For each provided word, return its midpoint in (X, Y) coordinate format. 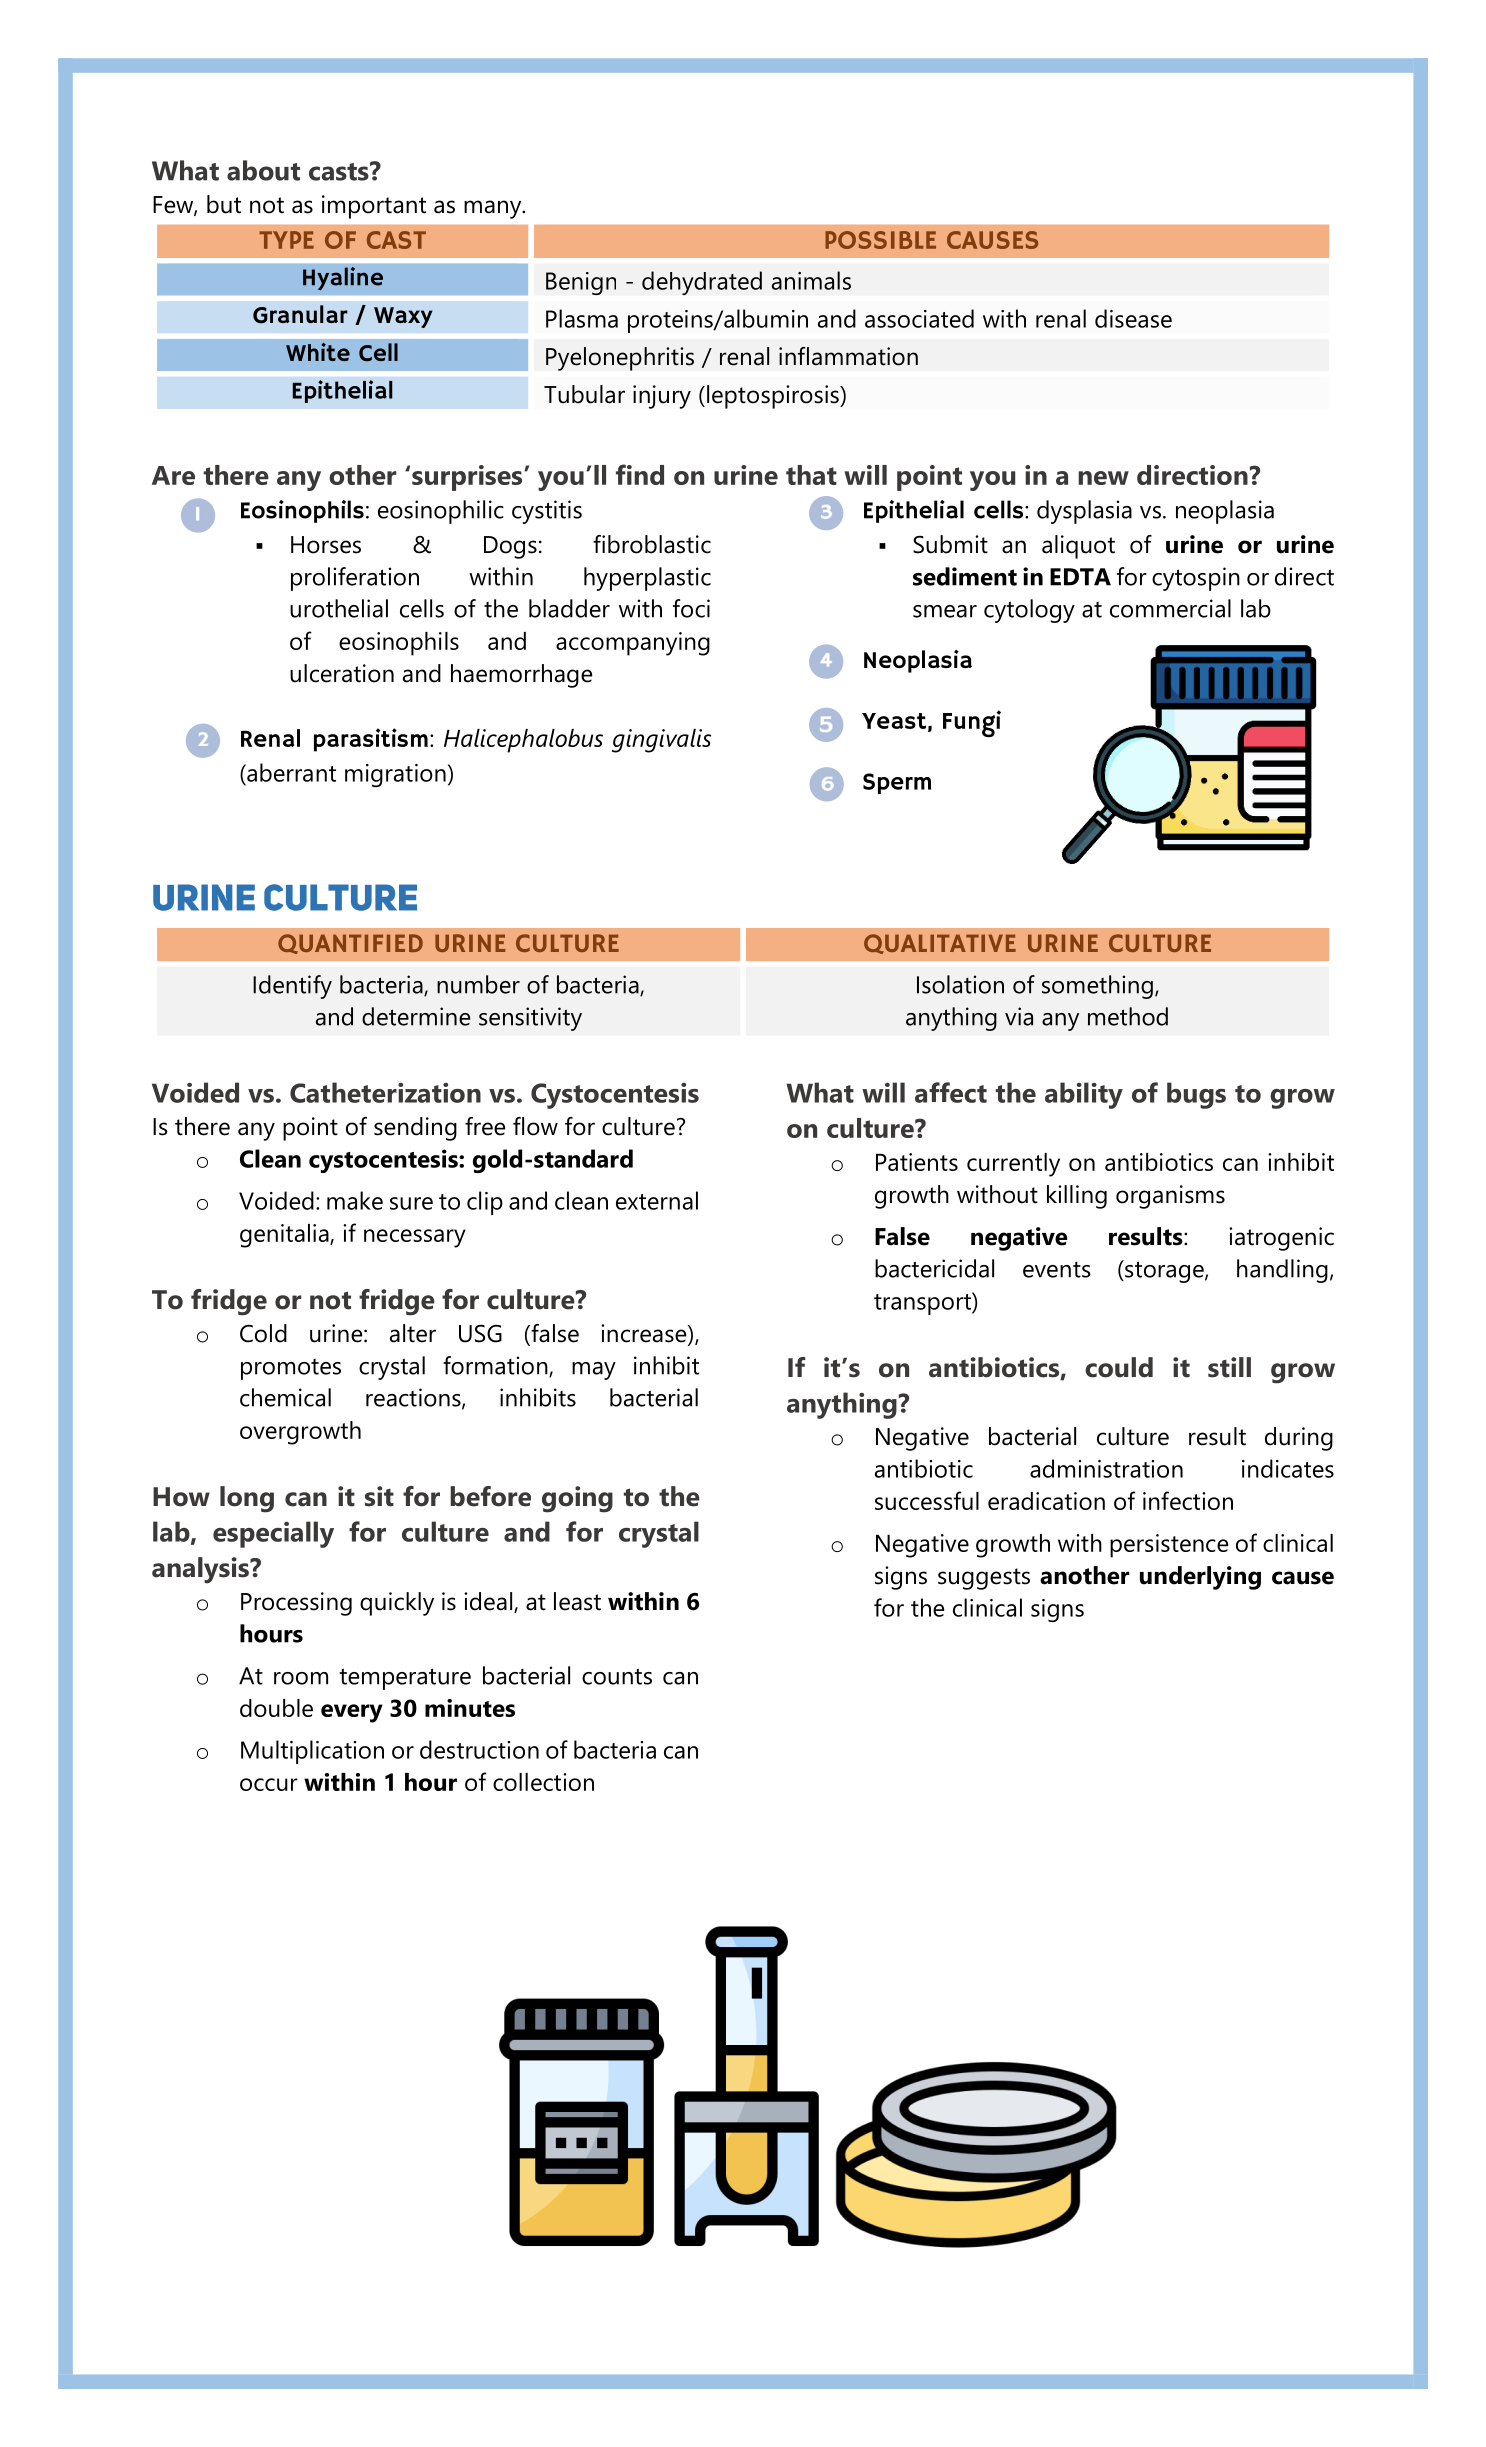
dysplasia (1084, 512)
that (811, 475)
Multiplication (312, 1752)
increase (645, 1334)
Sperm (897, 783)
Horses (326, 545)
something (1097, 987)
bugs (1196, 1095)
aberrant (290, 772)
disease (1133, 318)
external (657, 1200)
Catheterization (385, 1092)
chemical (285, 1397)
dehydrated (702, 283)
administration (1106, 1468)
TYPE (286, 240)
